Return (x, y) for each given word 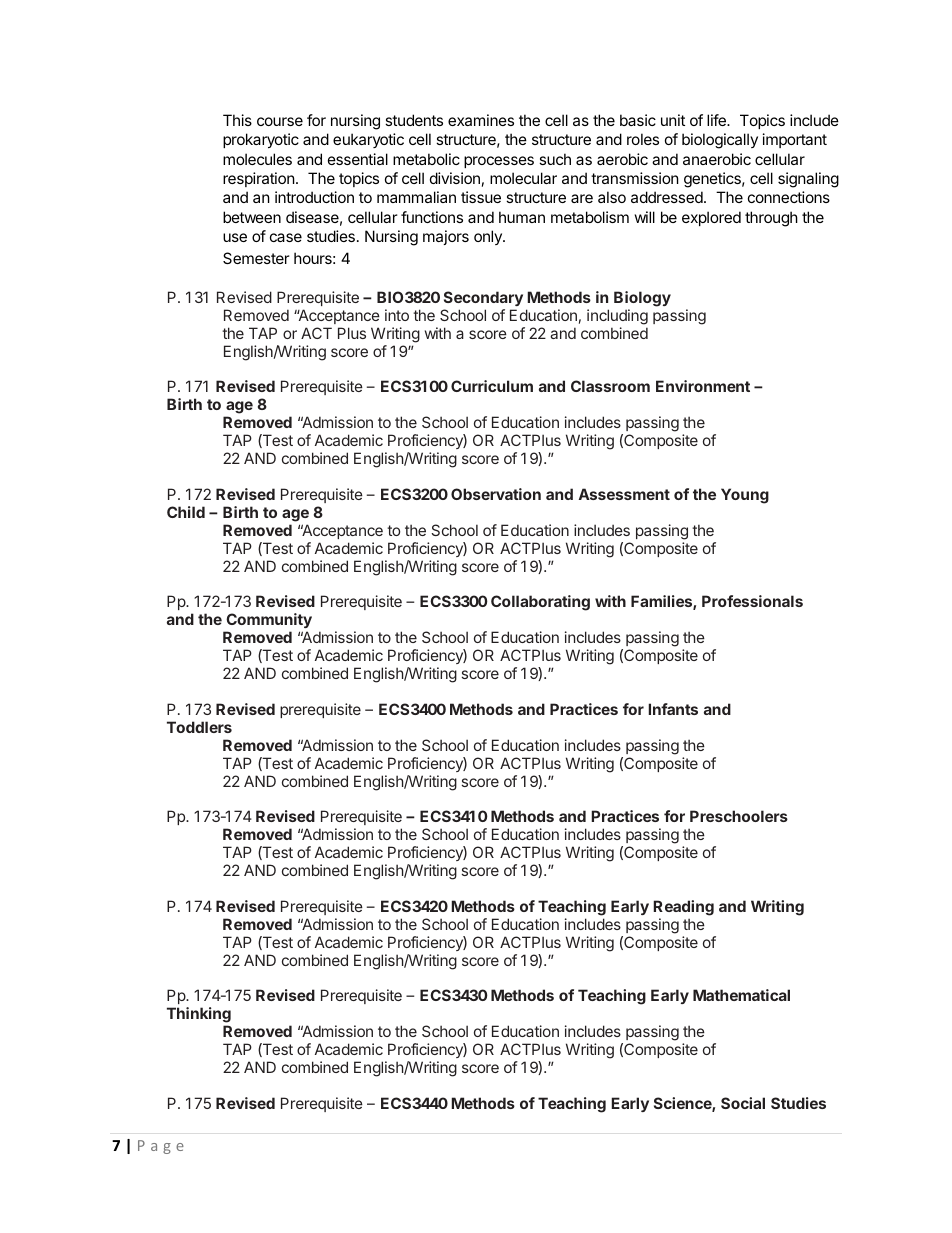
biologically (720, 141)
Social (743, 1103)
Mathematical (741, 995)
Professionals (752, 601)
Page (161, 1147)
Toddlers (199, 727)
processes (499, 162)
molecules (257, 159)
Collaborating (540, 603)
